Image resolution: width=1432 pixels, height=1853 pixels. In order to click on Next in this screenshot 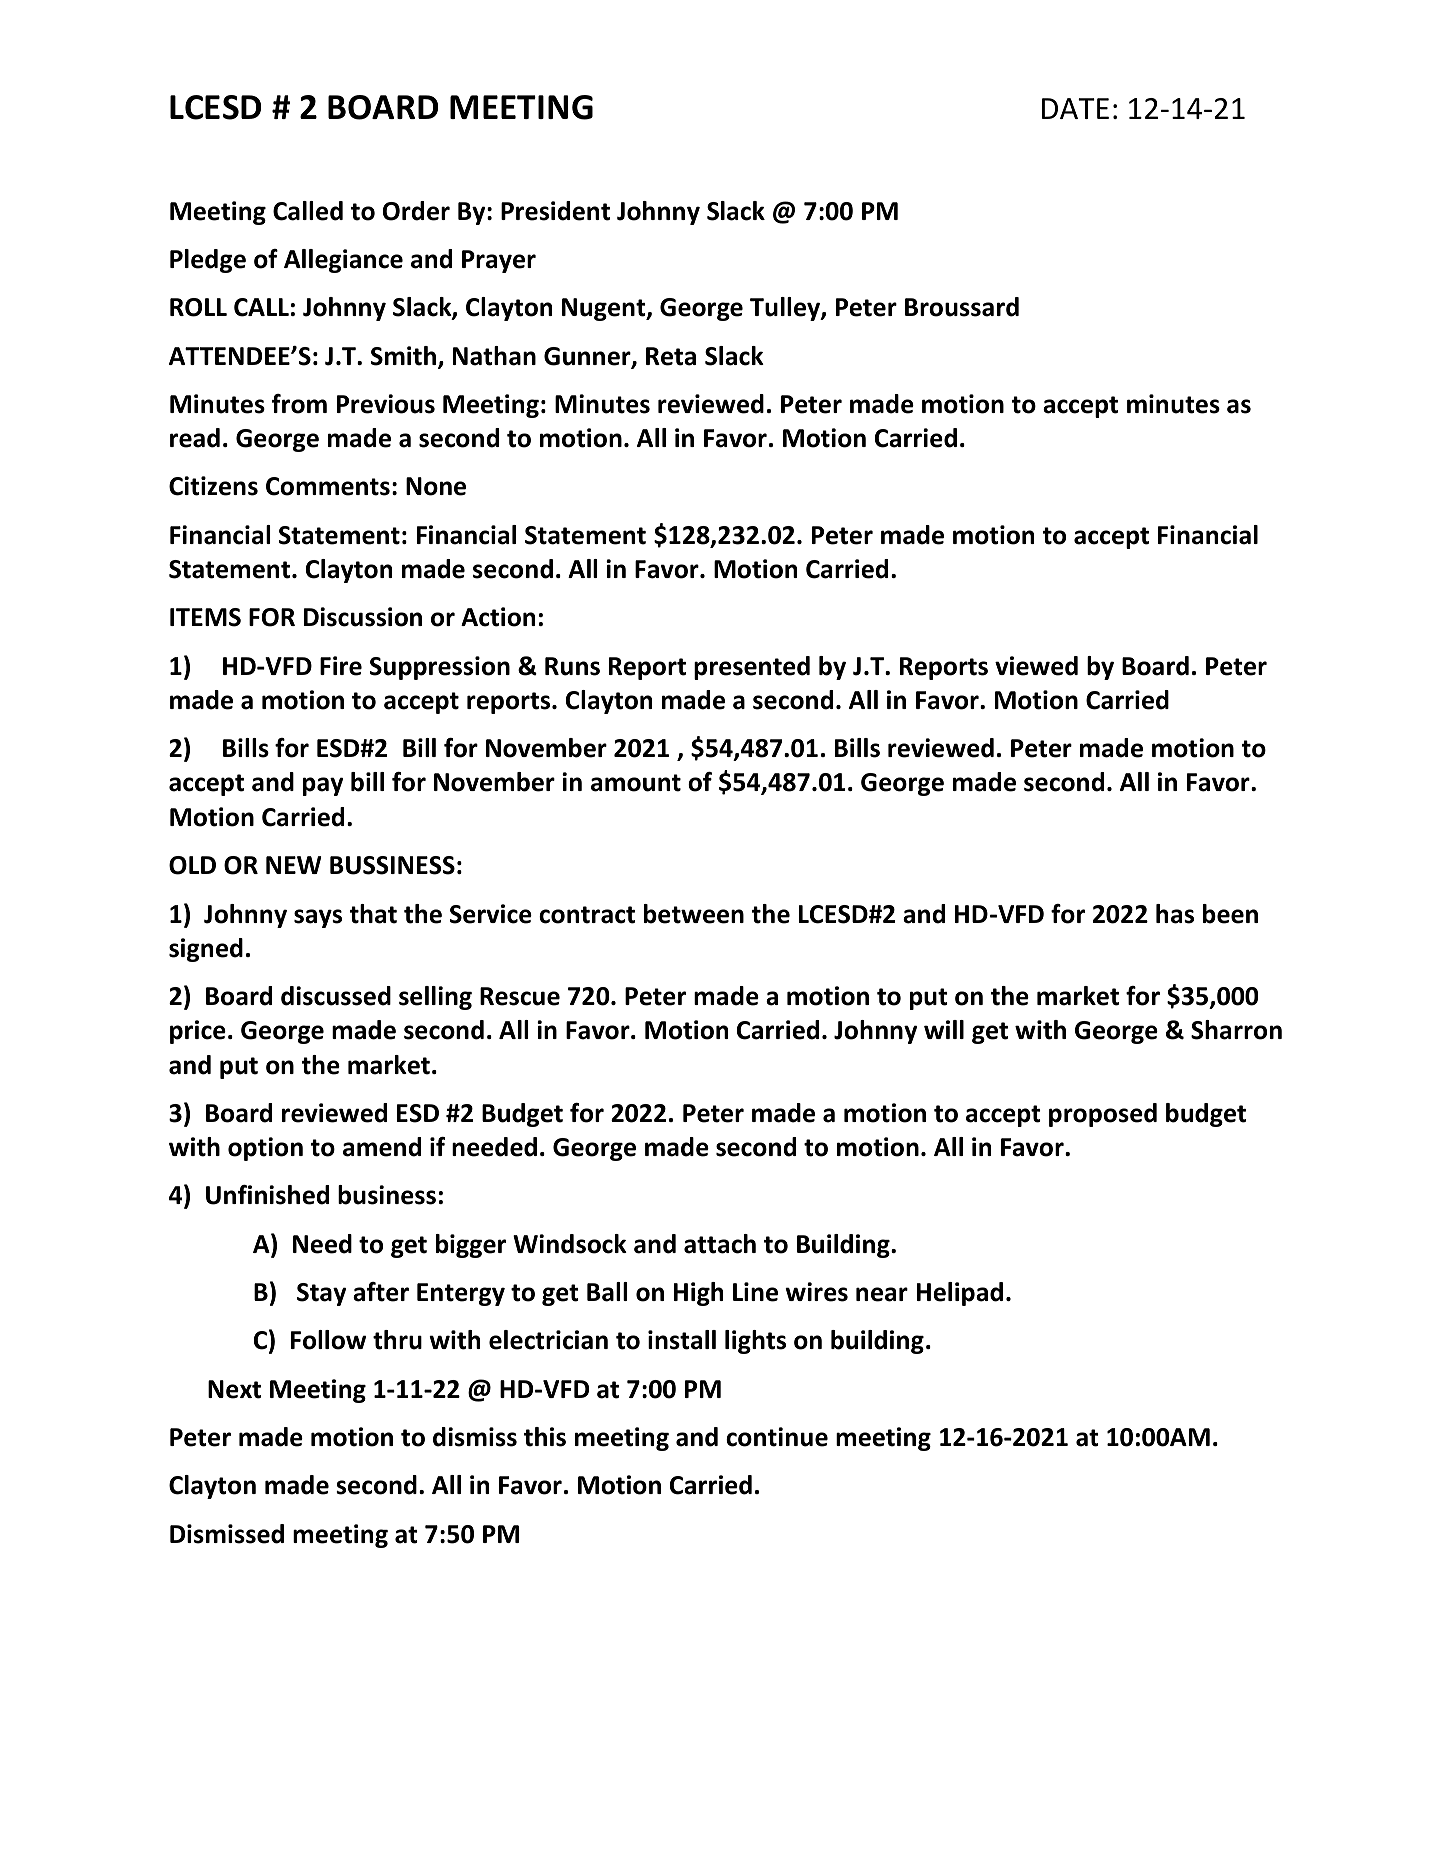, I will do `click(234, 1389)`.
